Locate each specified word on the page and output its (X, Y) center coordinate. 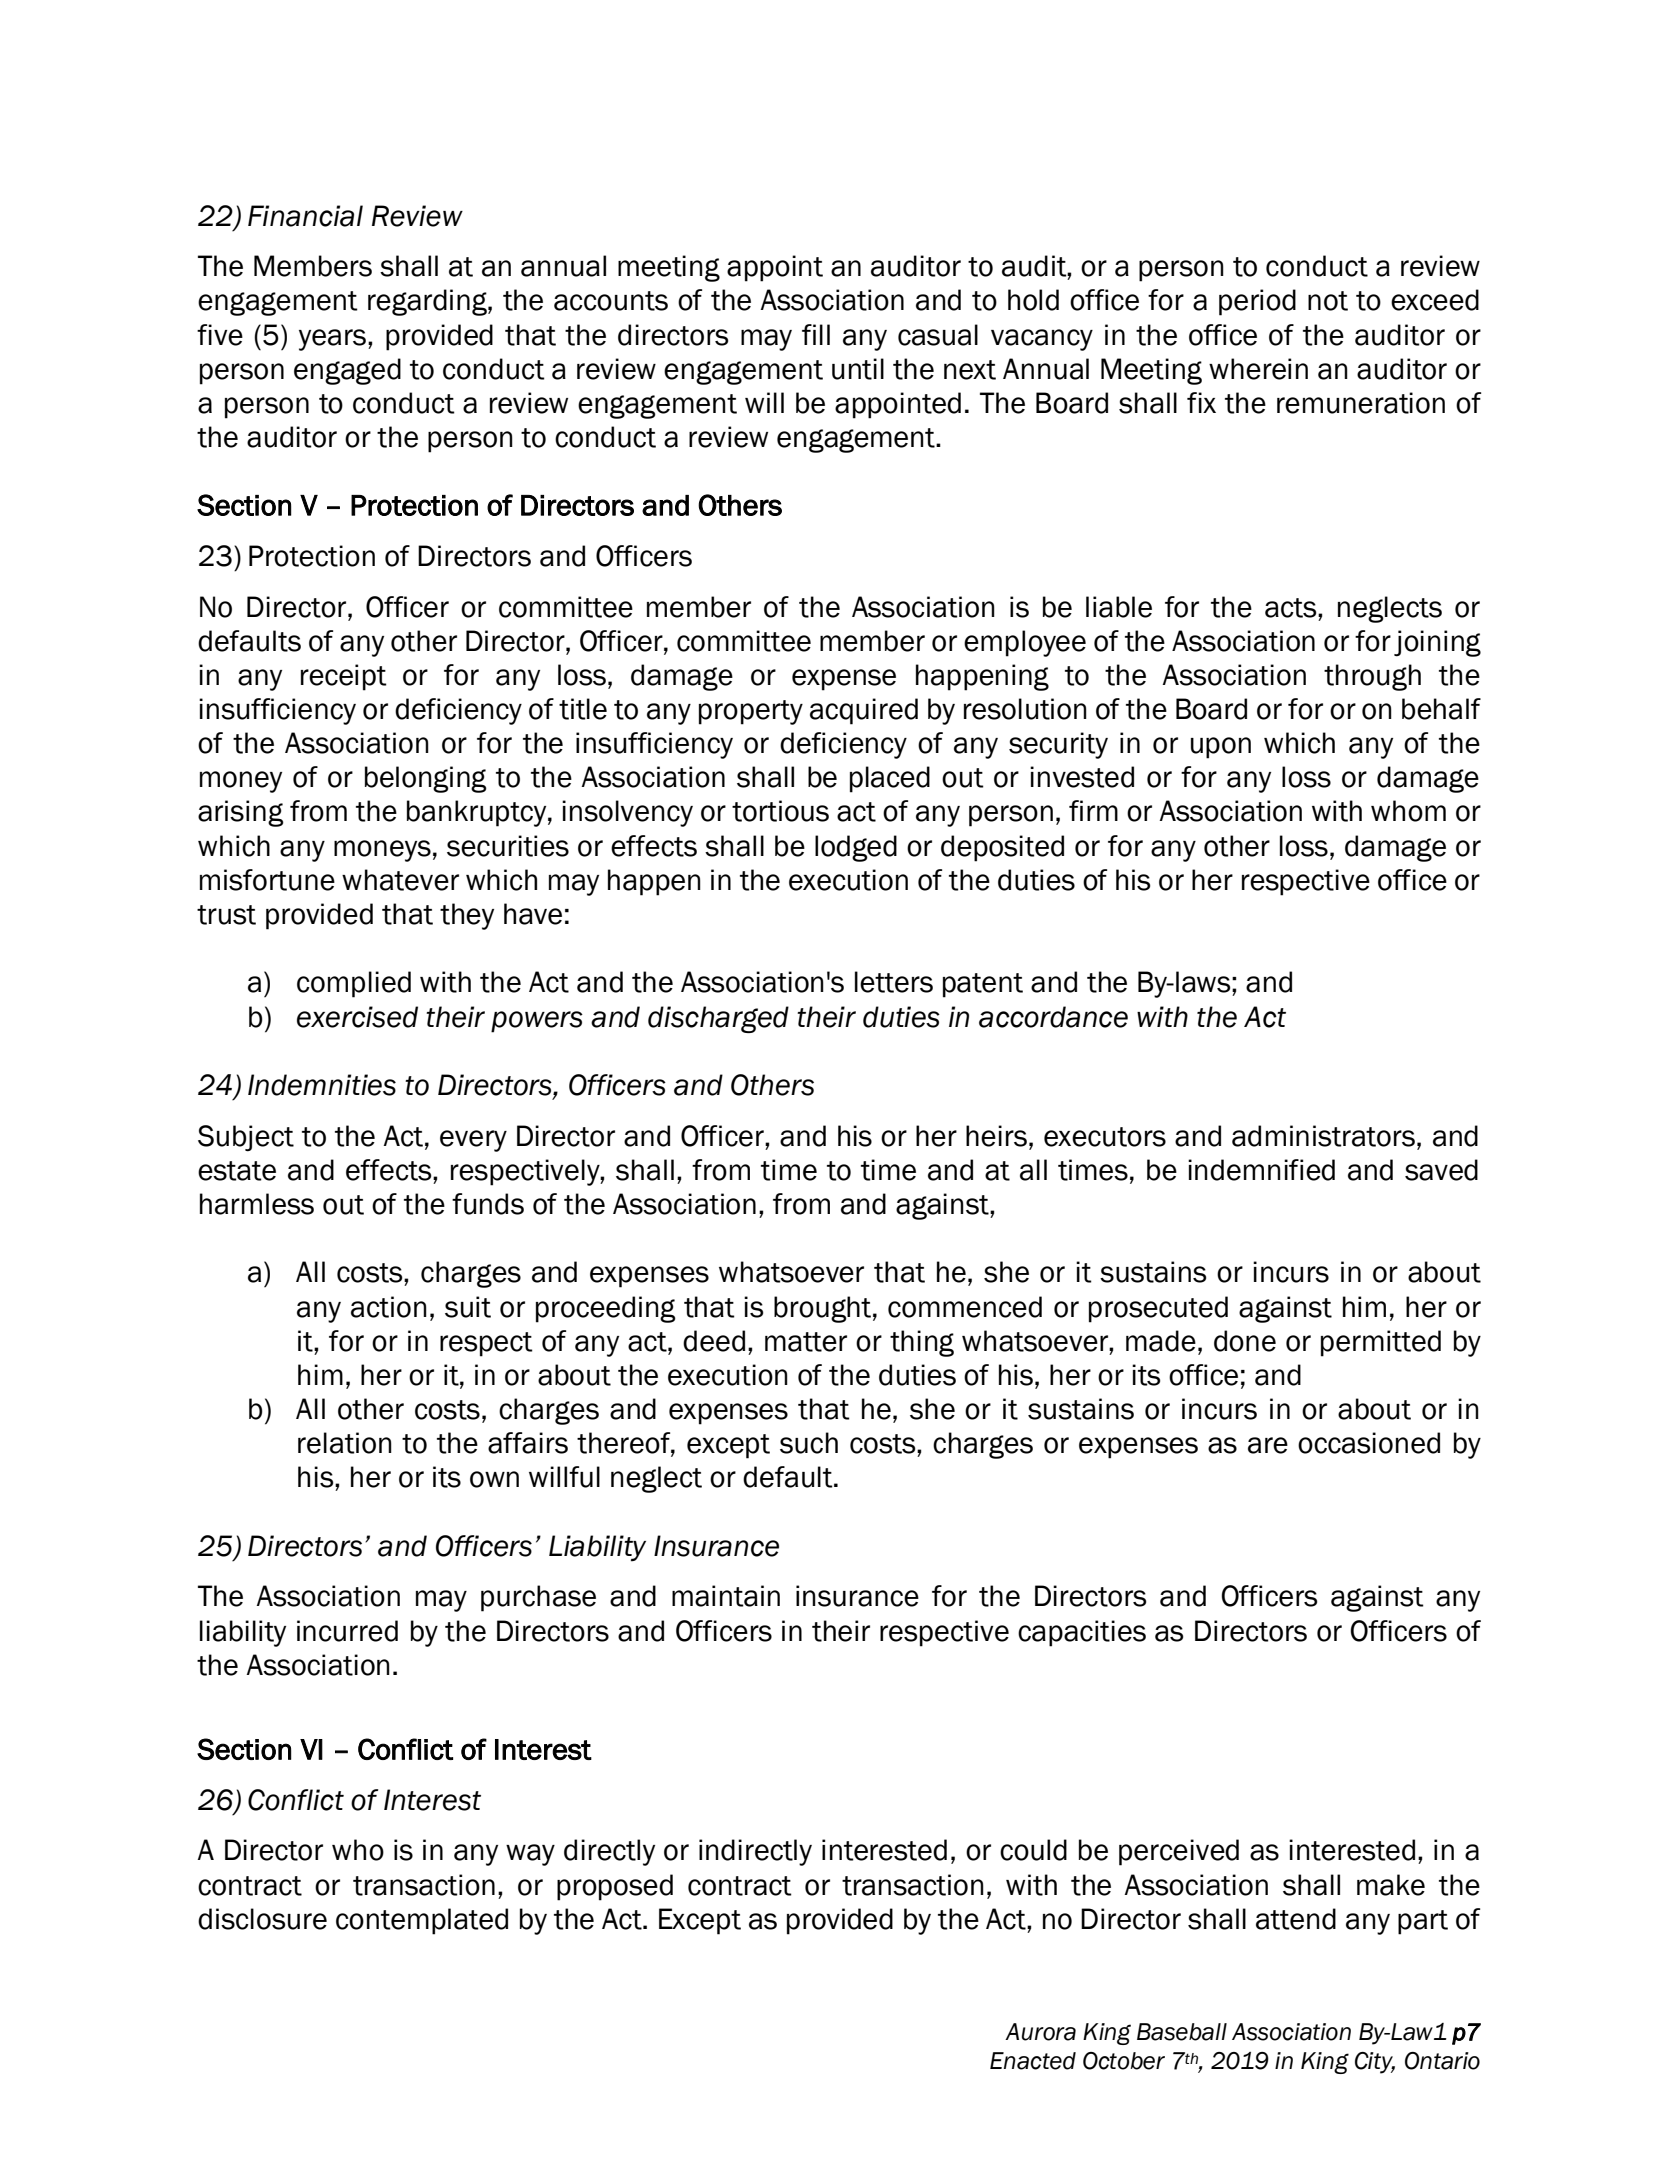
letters (894, 982)
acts (1292, 608)
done (1245, 1341)
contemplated (422, 1921)
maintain (726, 1596)
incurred (347, 1631)
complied (354, 984)
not (1328, 301)
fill (816, 334)
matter (806, 1342)
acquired (864, 711)
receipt (344, 677)
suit (468, 1307)
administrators (1323, 1136)
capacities (1082, 1633)
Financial (305, 216)
